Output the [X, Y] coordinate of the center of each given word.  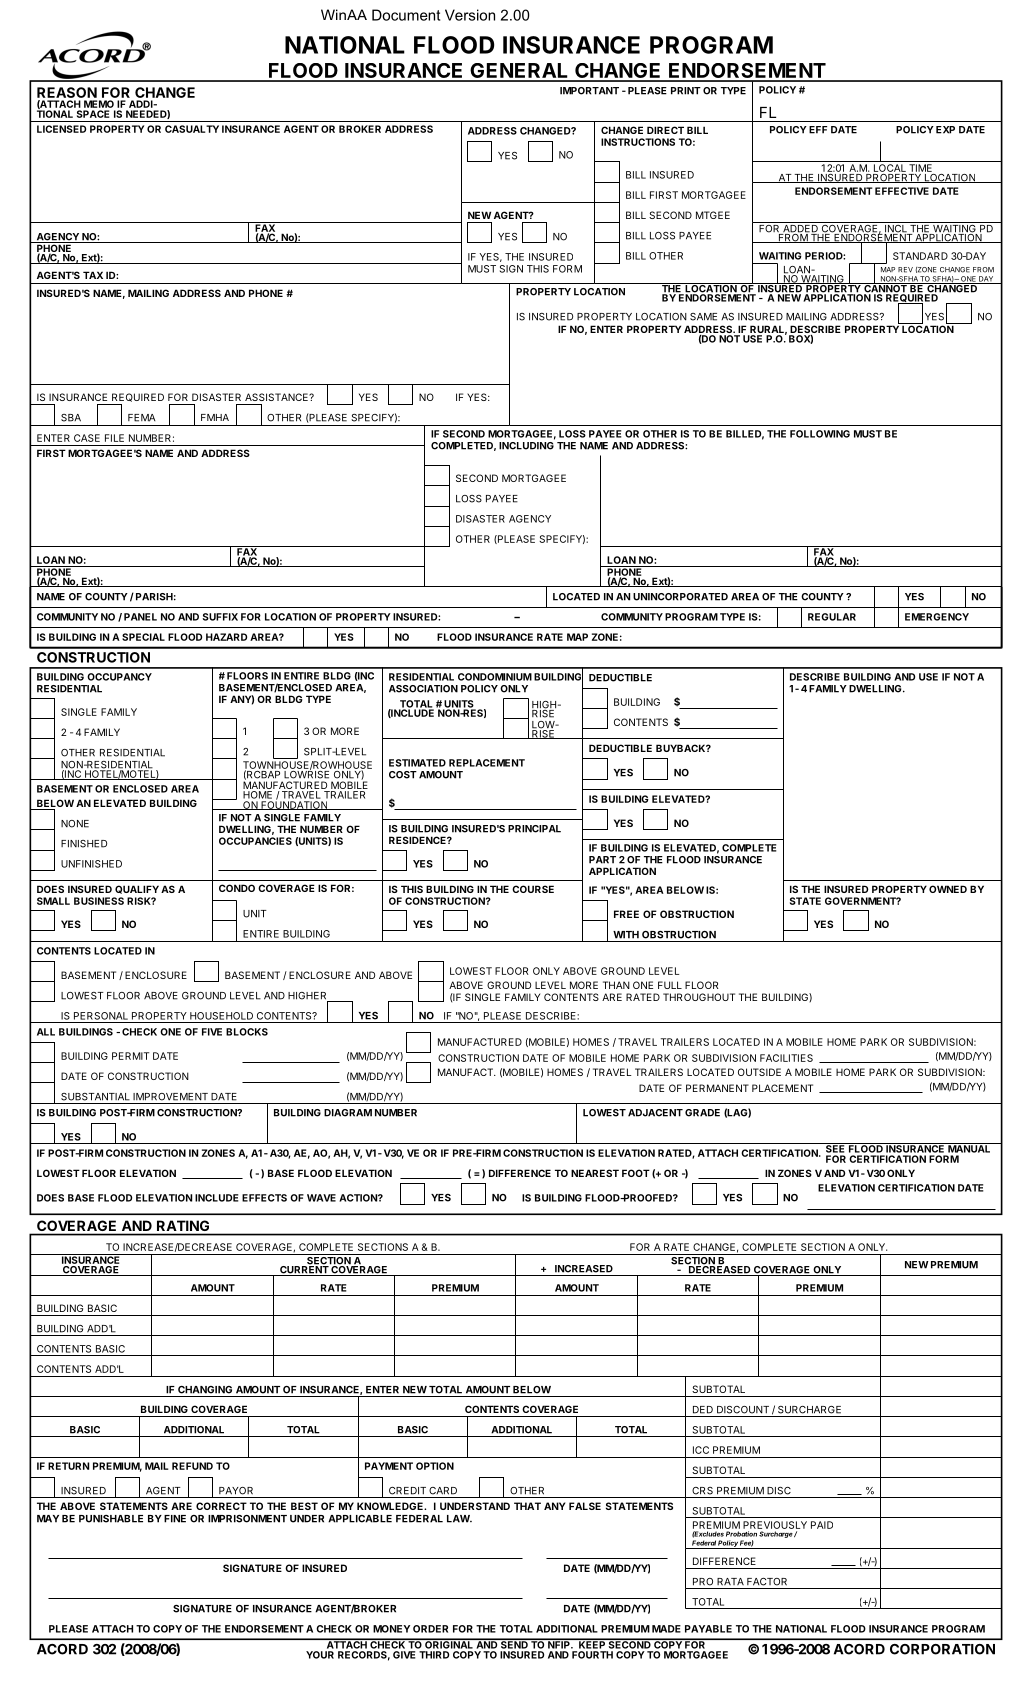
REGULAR [832, 617]
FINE [175, 1519]
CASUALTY [192, 129]
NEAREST [595, 1173]
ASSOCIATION [423, 689]
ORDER [430, 1629]
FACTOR [767, 1582]
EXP [945, 130]
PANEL [140, 617]
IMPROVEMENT [170, 1097]
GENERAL [519, 72]
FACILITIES [786, 1058]
